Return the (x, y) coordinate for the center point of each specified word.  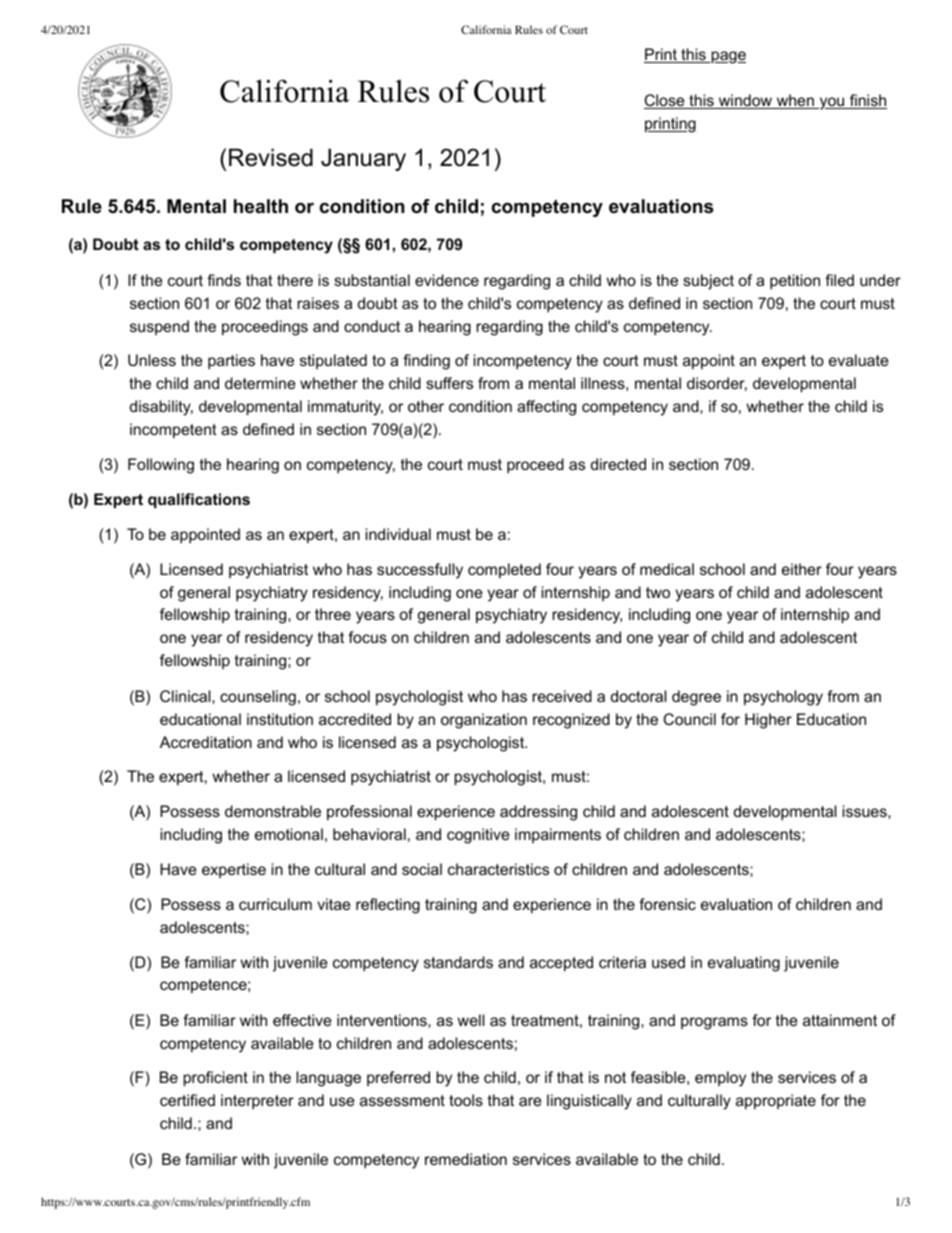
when (795, 101)
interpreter (257, 1101)
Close (665, 101)
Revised (271, 157)
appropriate (776, 1101)
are (530, 1101)
